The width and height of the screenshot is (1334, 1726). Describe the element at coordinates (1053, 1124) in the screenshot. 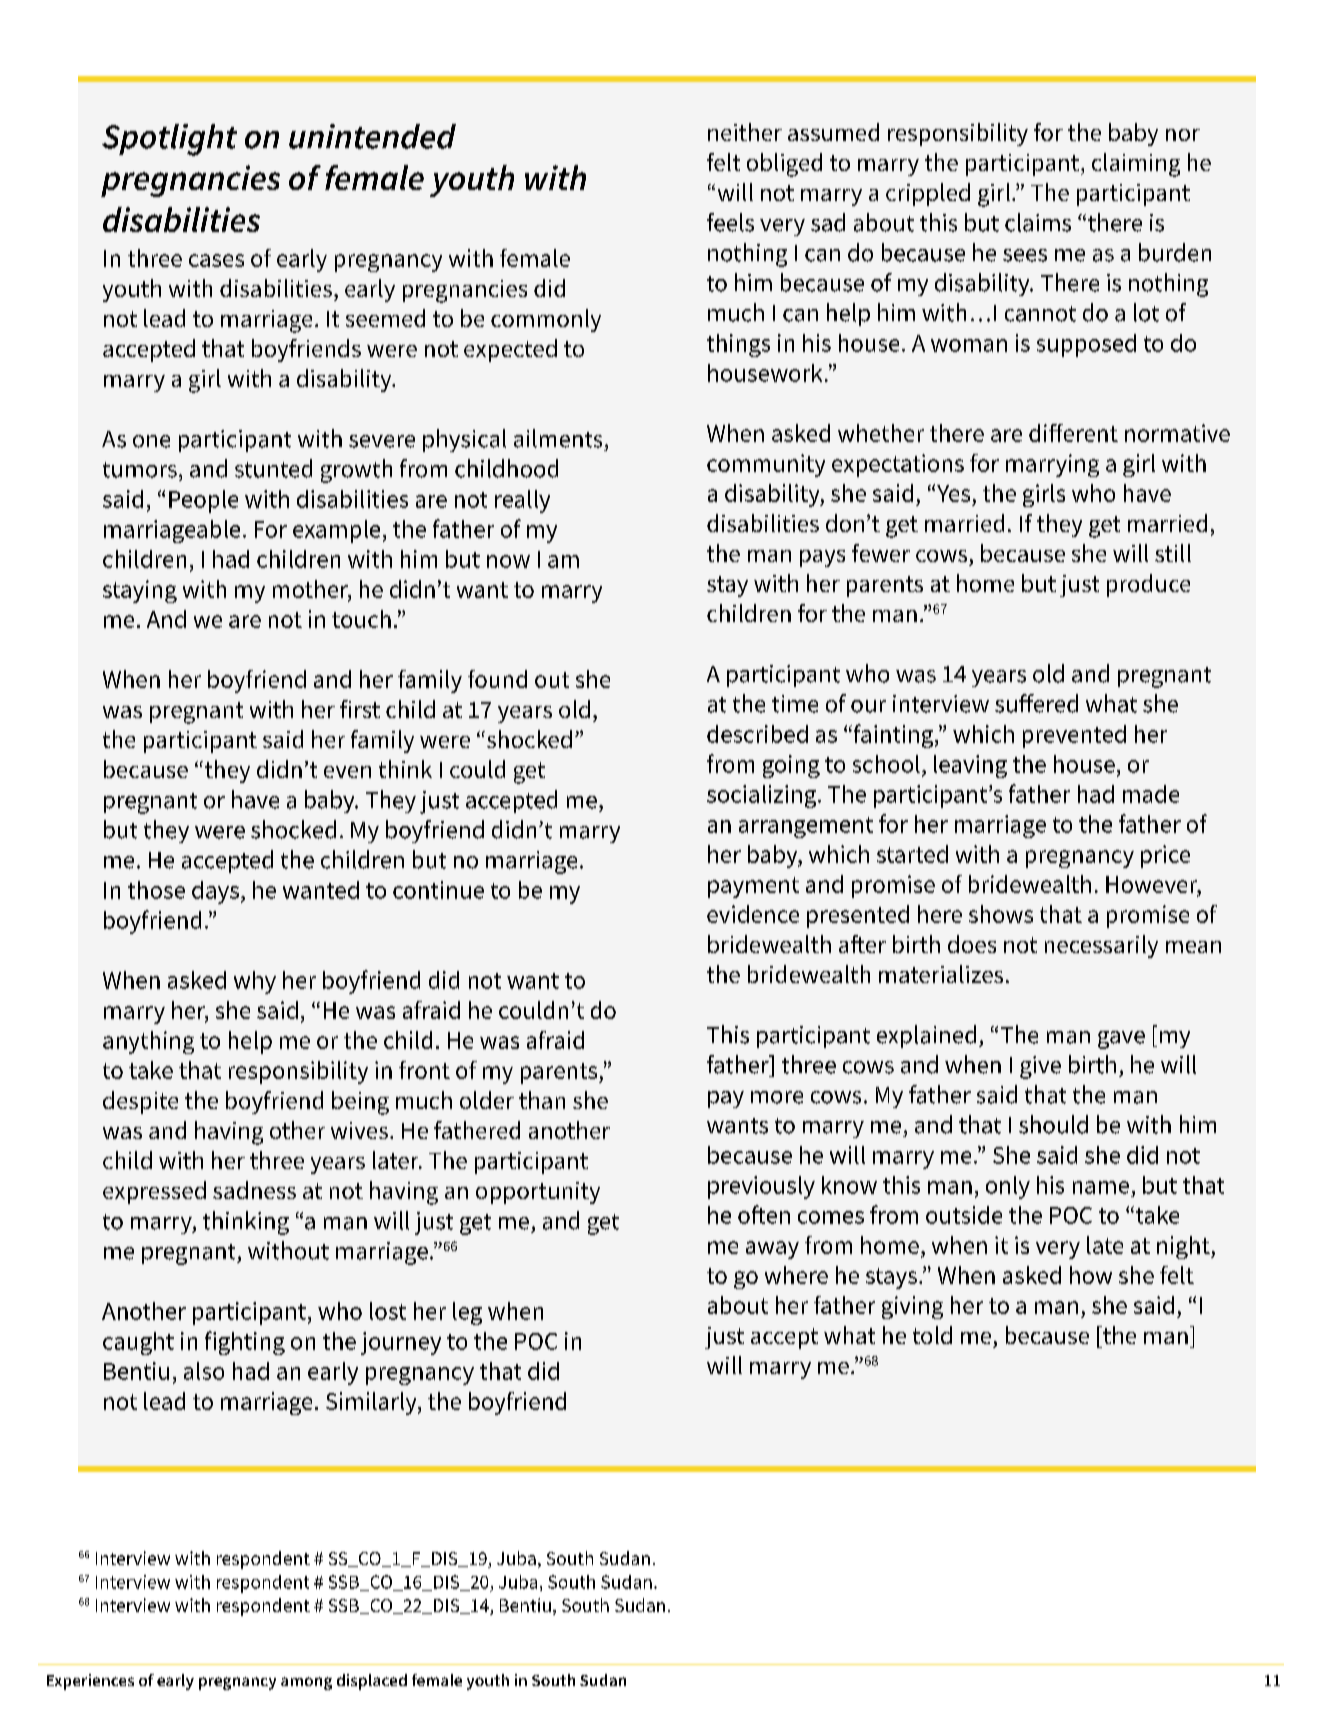

I see `should` at that location.
